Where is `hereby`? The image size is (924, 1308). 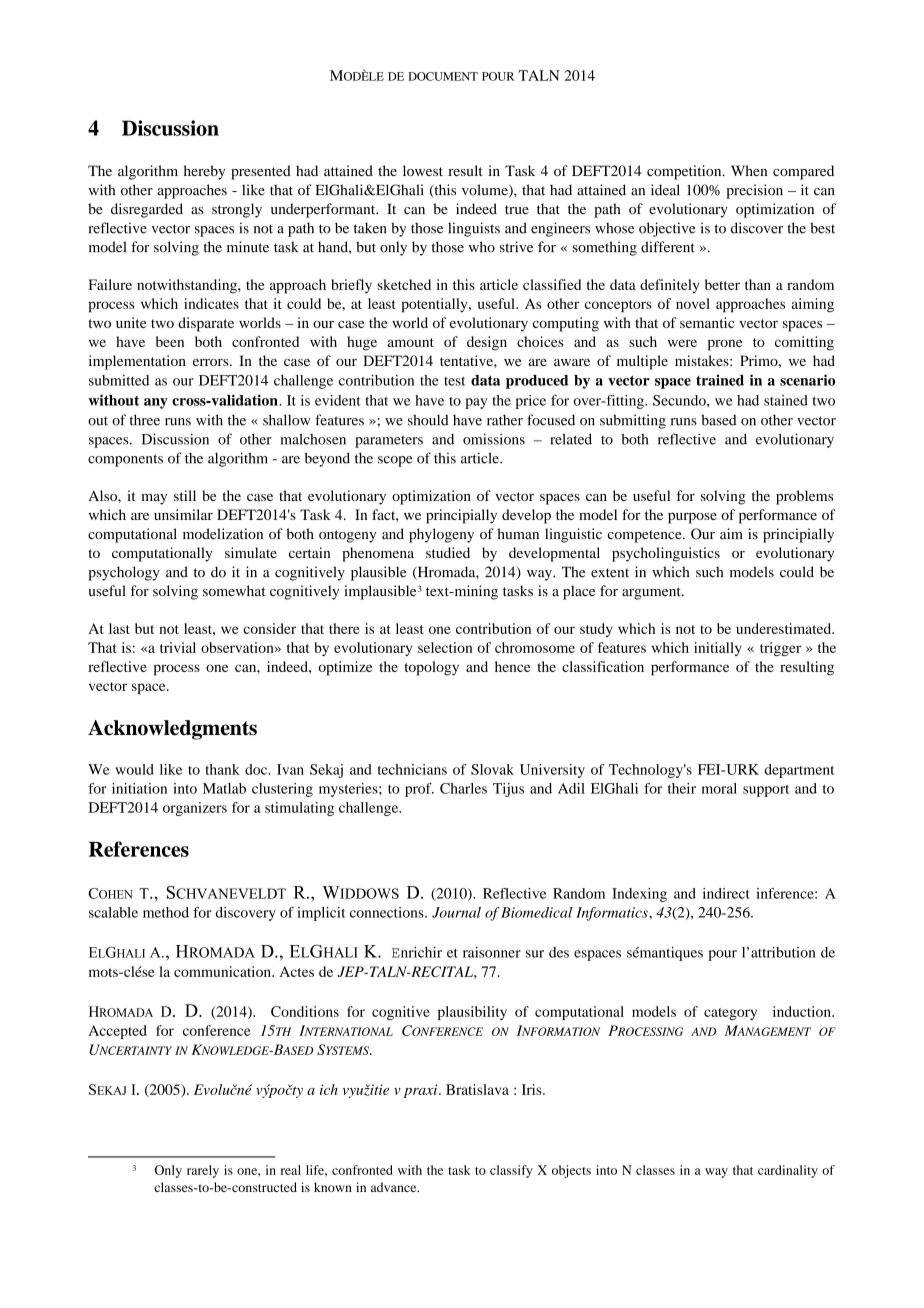 hereby is located at coordinates (204, 172).
